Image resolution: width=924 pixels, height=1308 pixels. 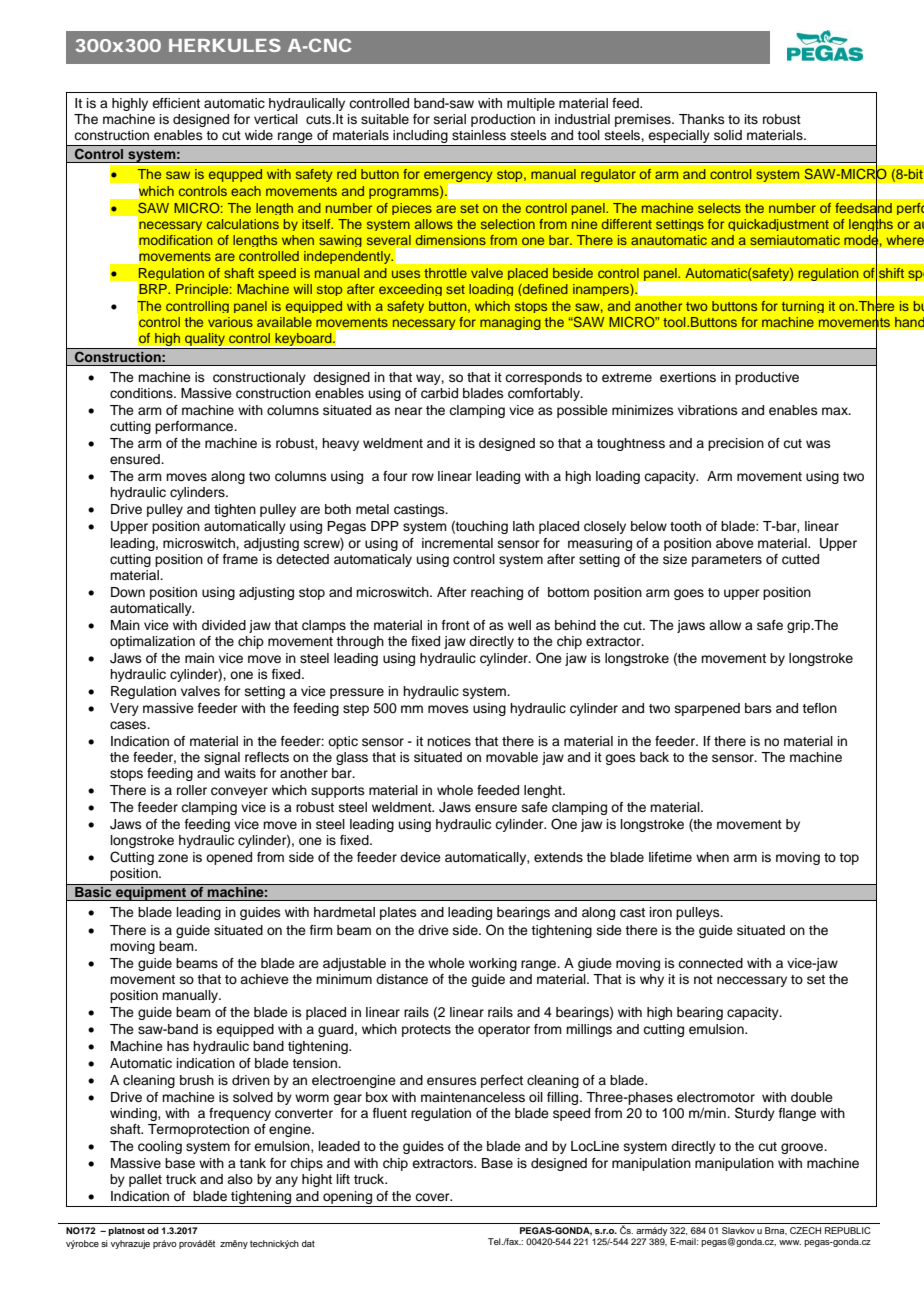 I want to click on teflon, so click(x=819, y=708).
